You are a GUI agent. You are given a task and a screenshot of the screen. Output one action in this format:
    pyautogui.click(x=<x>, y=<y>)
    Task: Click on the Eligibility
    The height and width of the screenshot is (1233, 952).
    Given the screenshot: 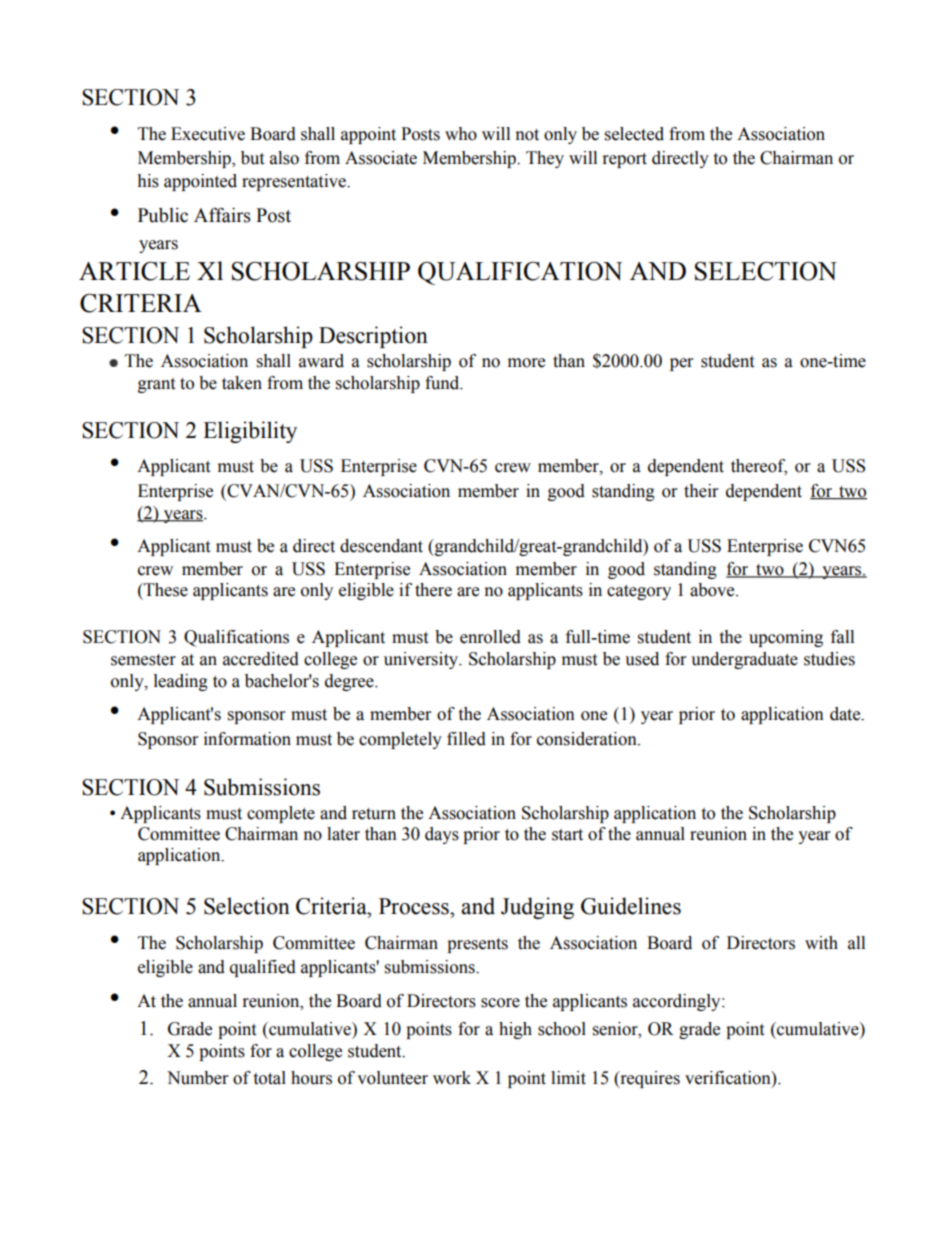 What is the action you would take?
    pyautogui.click(x=250, y=432)
